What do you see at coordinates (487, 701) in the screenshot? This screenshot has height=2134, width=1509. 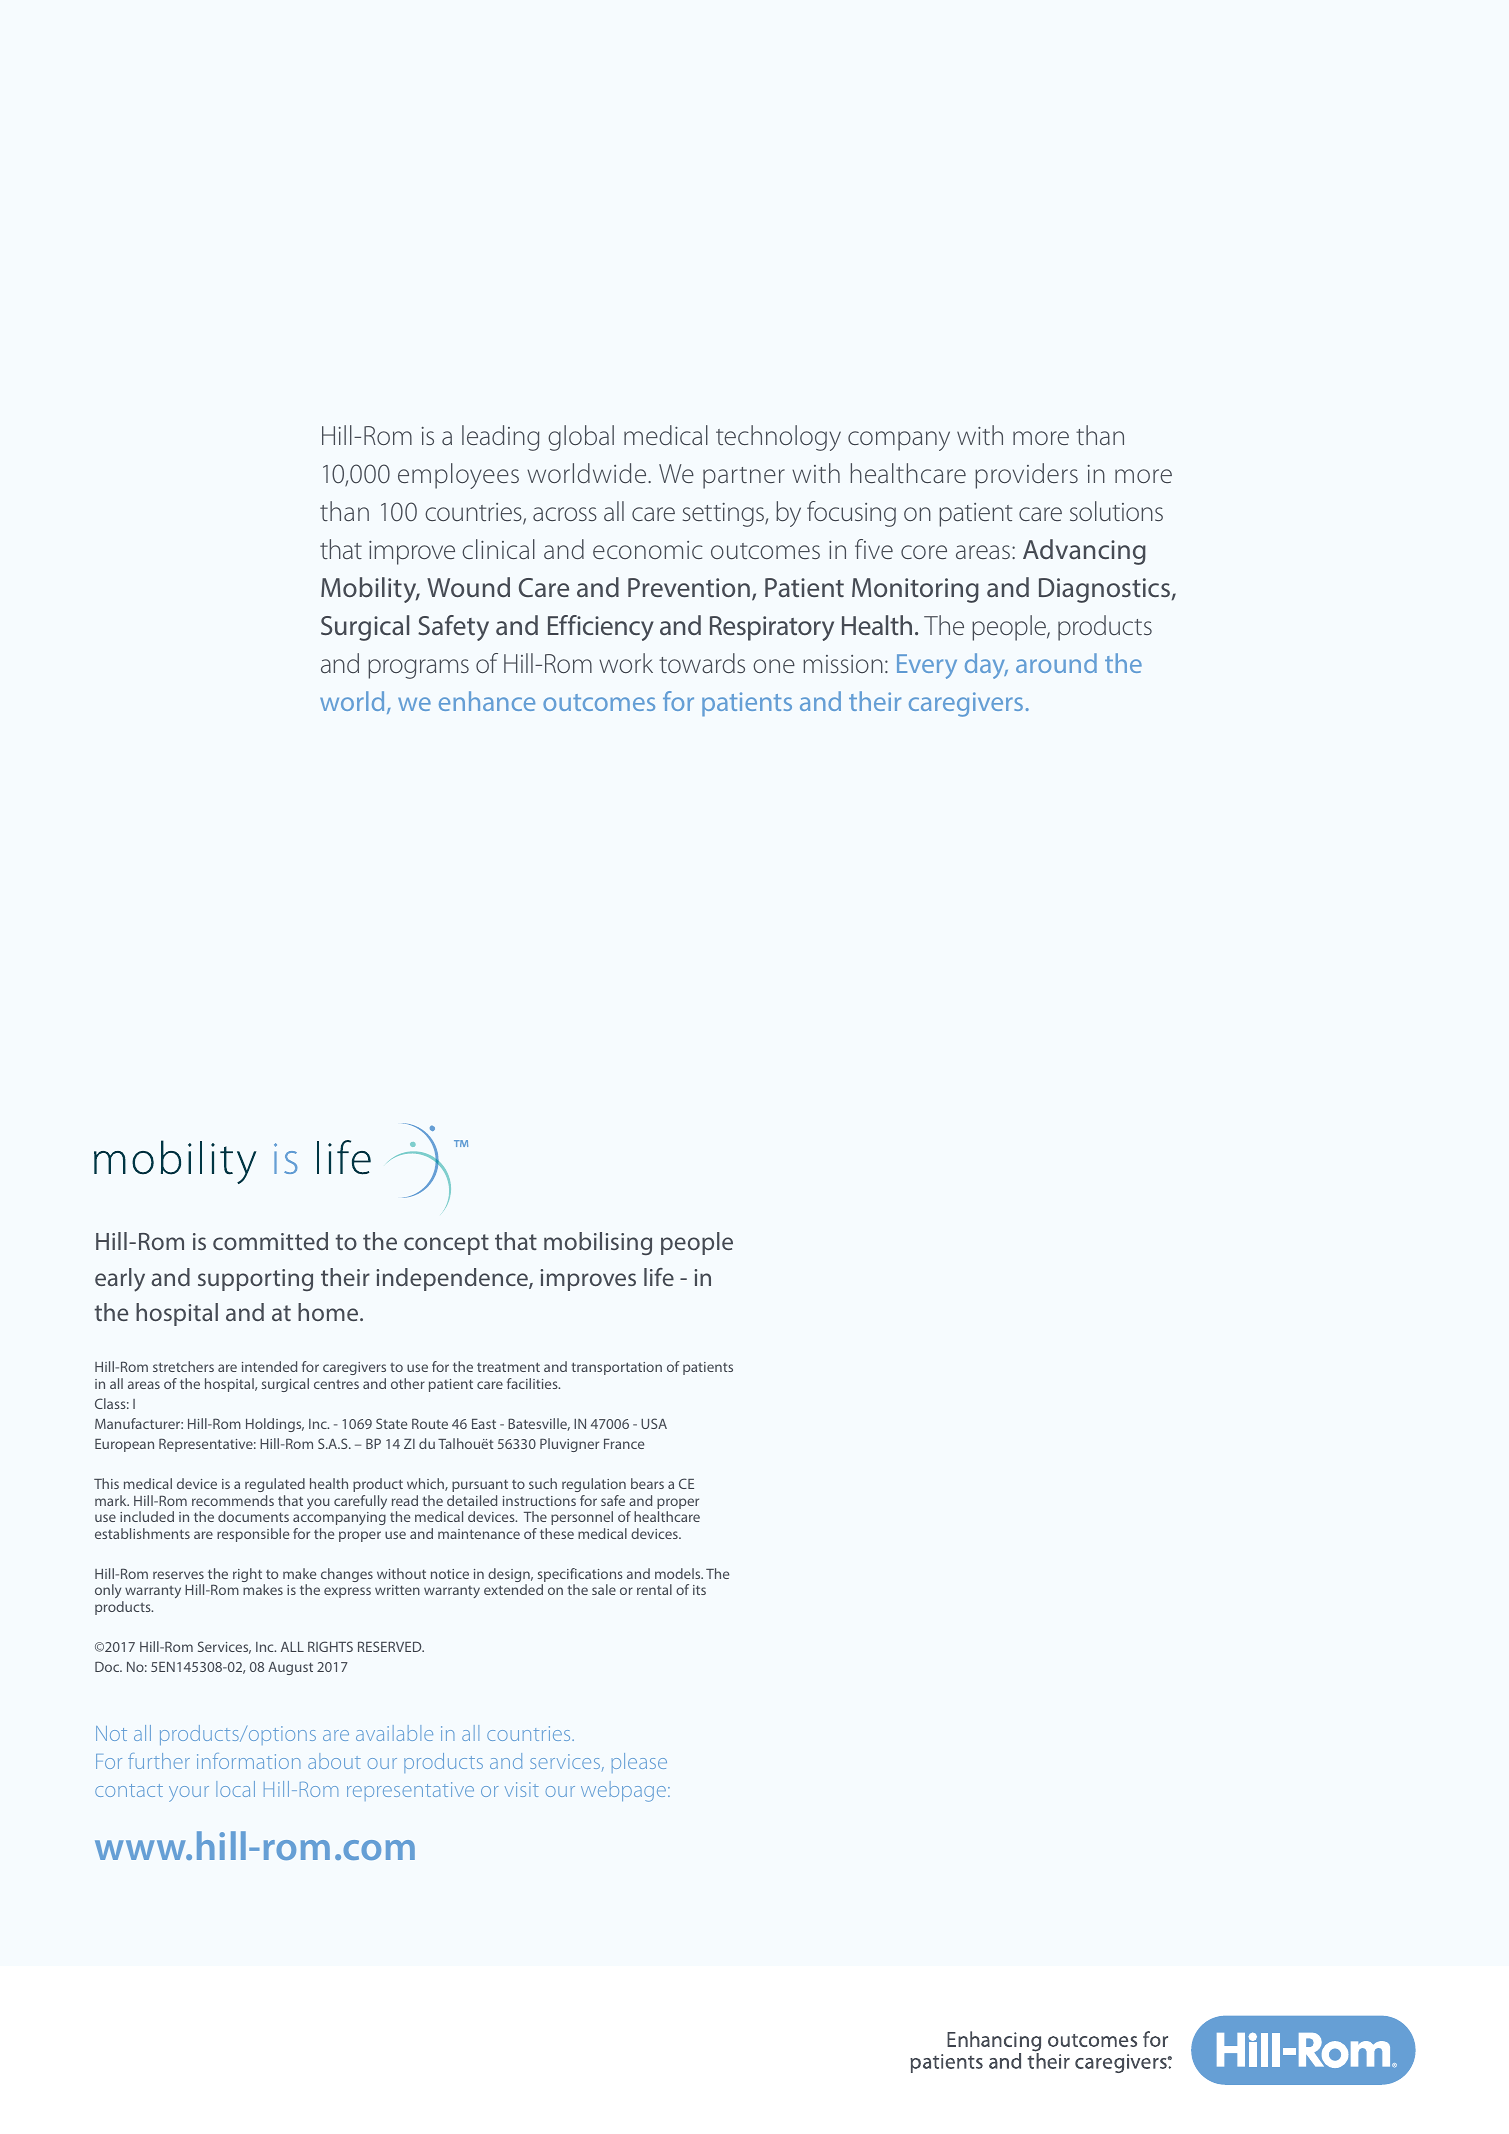 I see `enhance` at bounding box center [487, 701].
